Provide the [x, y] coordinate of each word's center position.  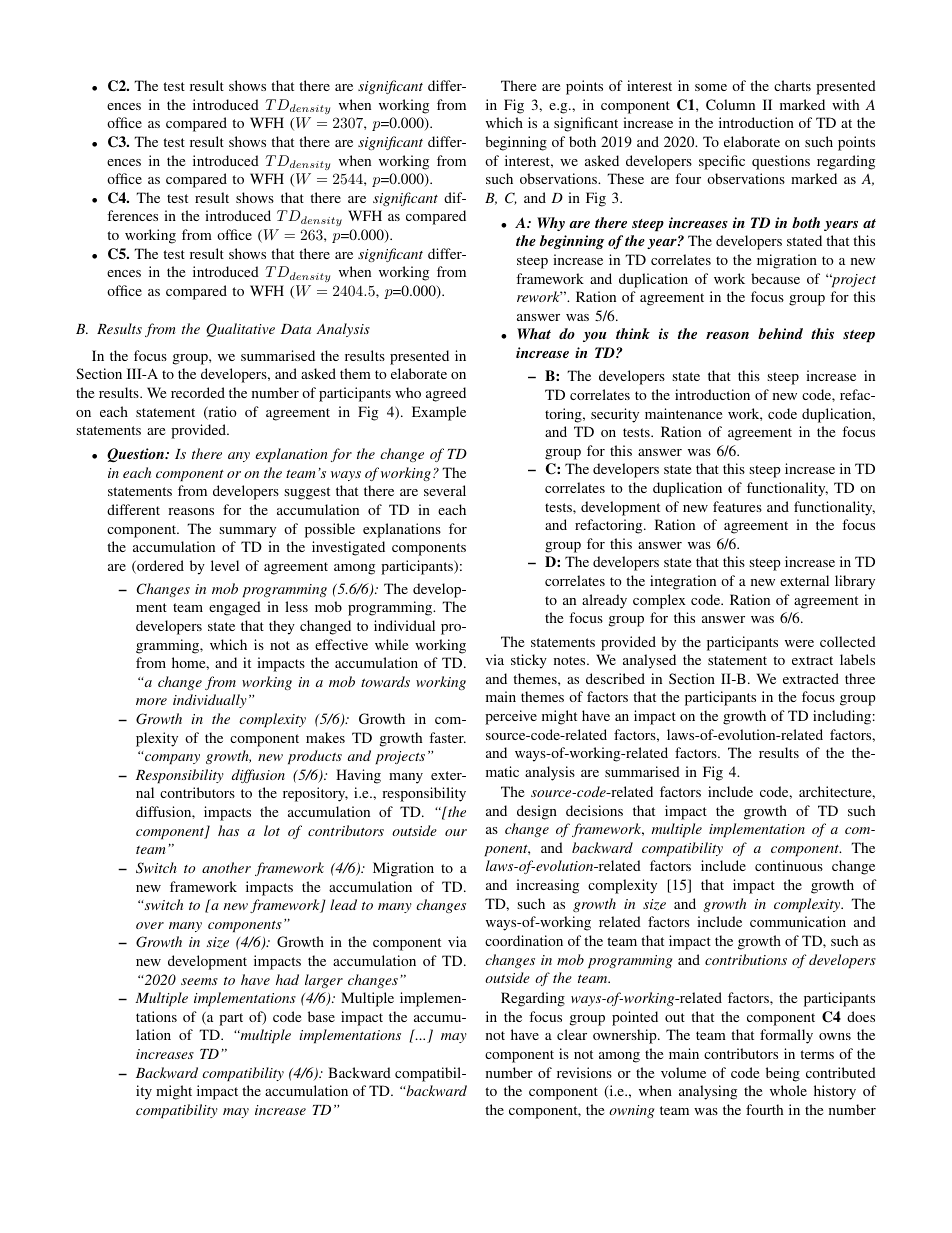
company [172, 759]
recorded [198, 392]
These [625, 178]
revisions [584, 1072]
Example [439, 413]
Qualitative [240, 330]
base [321, 1016]
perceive [511, 717]
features [737, 506]
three [860, 678]
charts [792, 85]
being [783, 1074]
